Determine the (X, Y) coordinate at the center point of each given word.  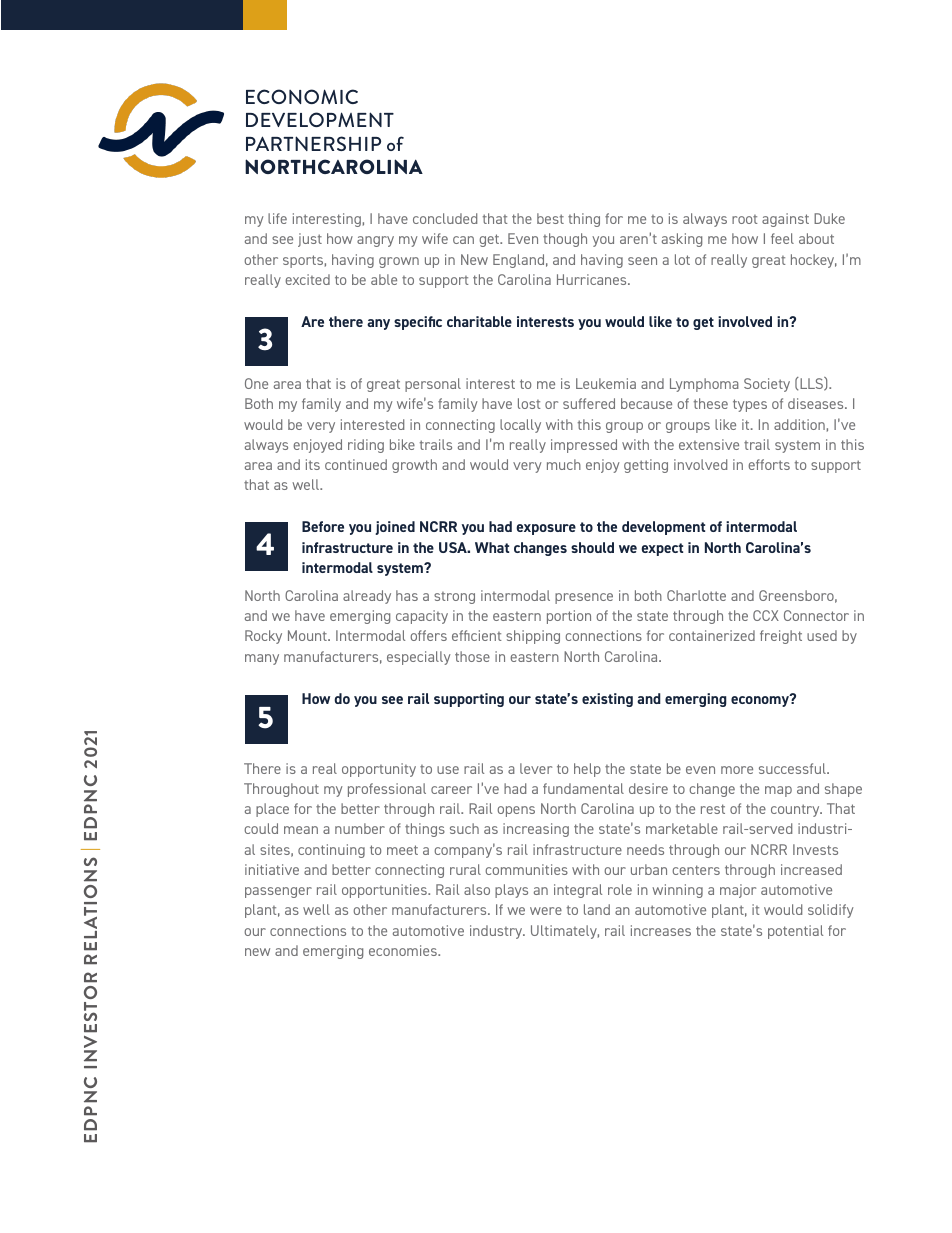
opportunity (379, 770)
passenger (278, 892)
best (550, 218)
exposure (546, 529)
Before (323, 526)
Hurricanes (593, 279)
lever (536, 768)
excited (307, 279)
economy (761, 700)
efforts (769, 464)
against (785, 220)
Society (767, 385)
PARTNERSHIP (313, 143)
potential (795, 932)
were (546, 911)
